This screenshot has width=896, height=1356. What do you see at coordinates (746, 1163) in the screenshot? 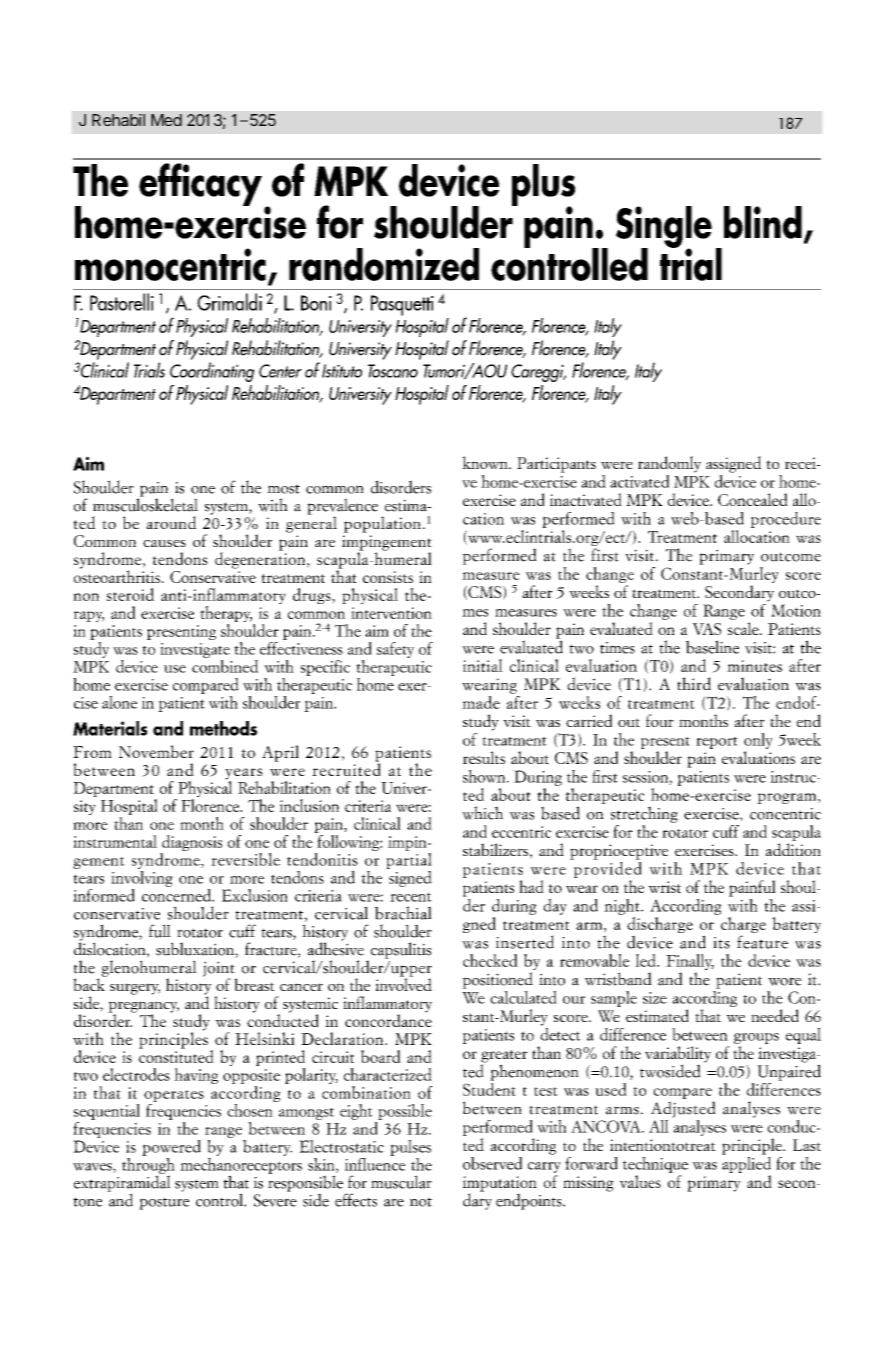
I see `applied` at bounding box center [746, 1163].
